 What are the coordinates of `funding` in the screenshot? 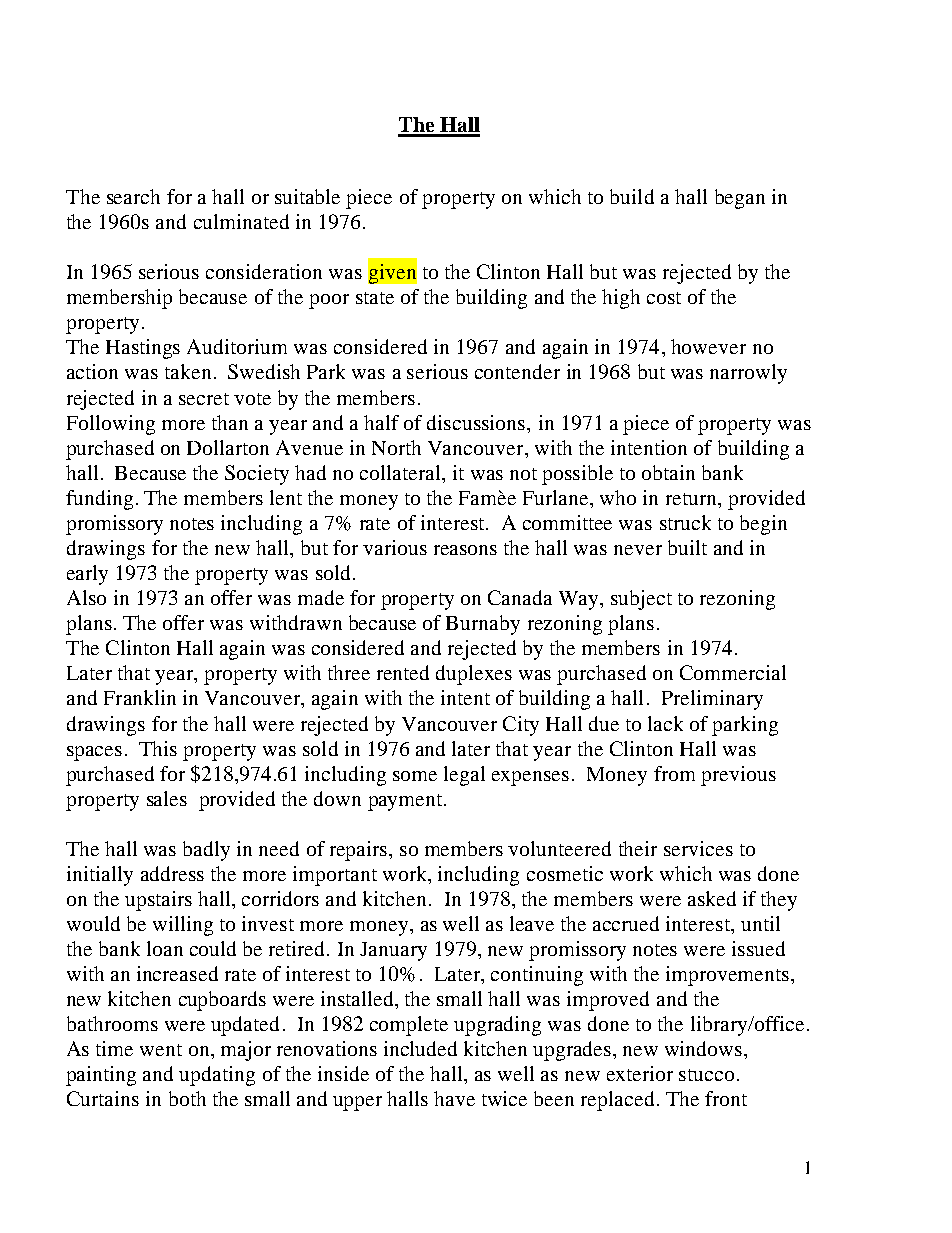 It's located at (99, 500).
